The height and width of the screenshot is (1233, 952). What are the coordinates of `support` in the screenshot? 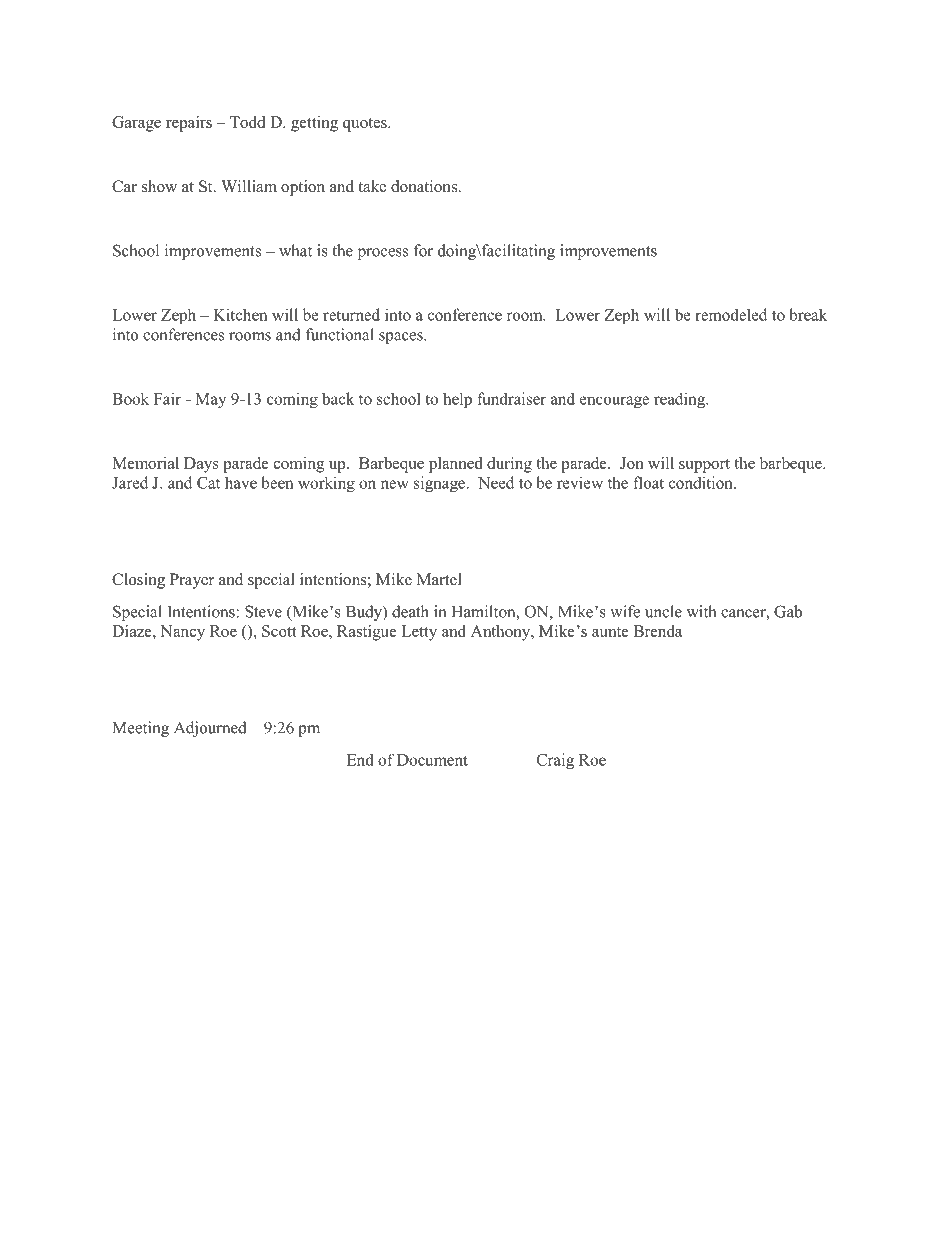 It's located at (704, 466).
